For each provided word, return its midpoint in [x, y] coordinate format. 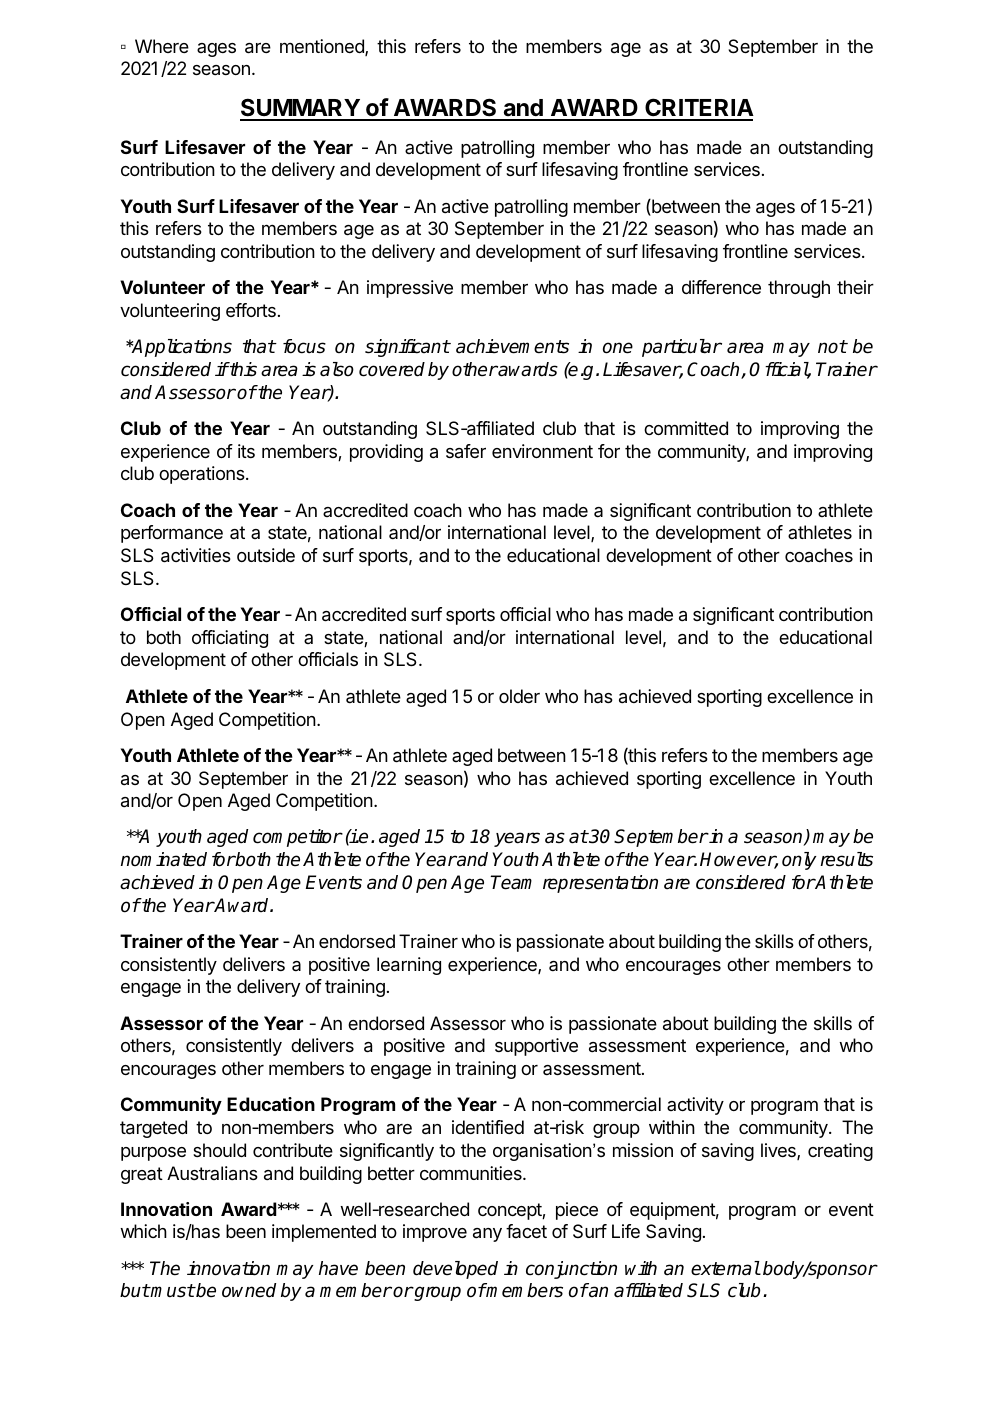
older [519, 696]
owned [249, 1290]
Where [162, 46]
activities [196, 555]
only [799, 861]
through [799, 289]
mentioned [323, 47]
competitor [297, 838]
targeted [153, 1129]
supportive [536, 1047]
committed [686, 428]
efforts [251, 310]
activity [695, 1106]
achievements [512, 346]
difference [721, 287]
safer [466, 451]
